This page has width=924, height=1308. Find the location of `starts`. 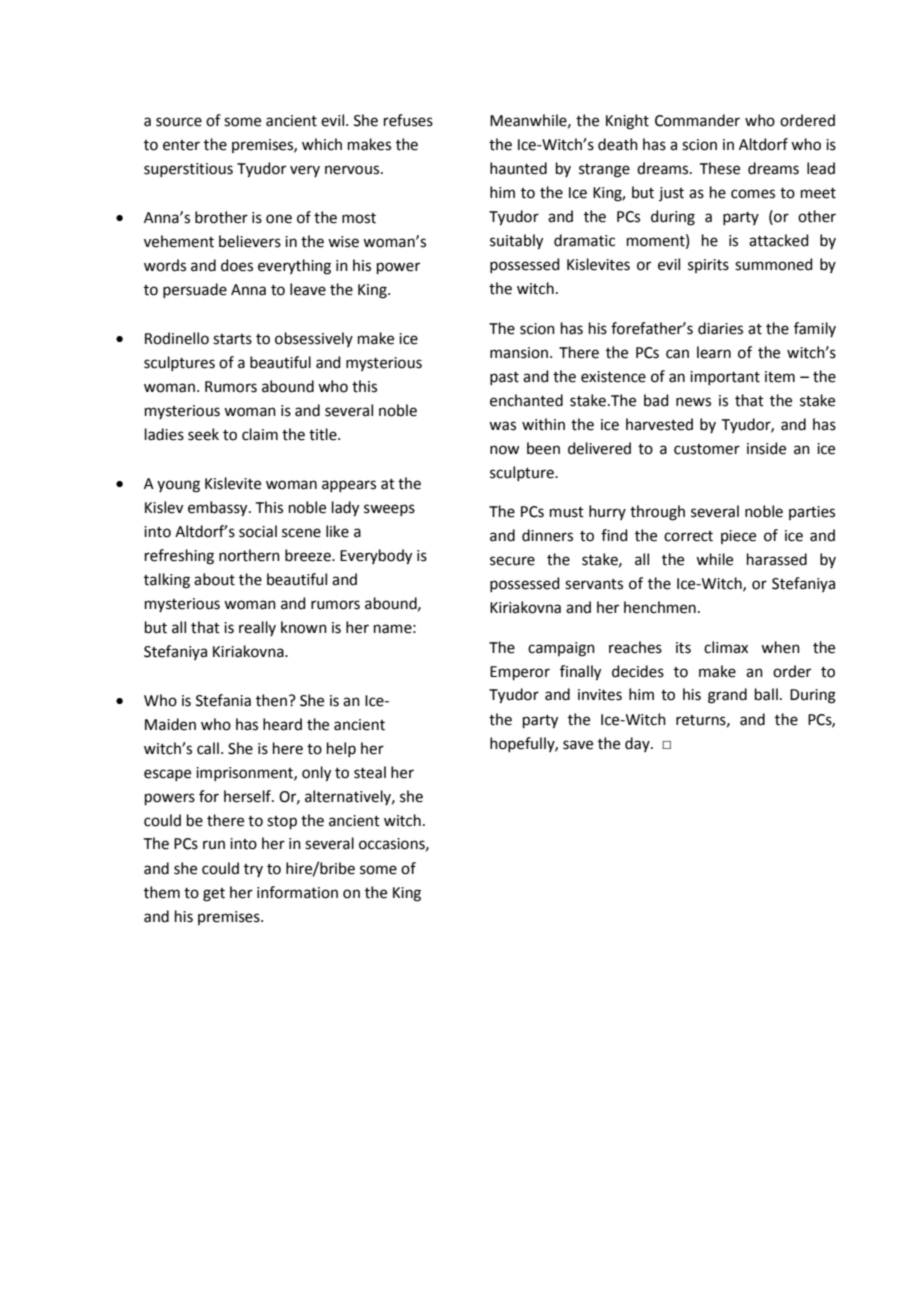

starts is located at coordinates (232, 339).
